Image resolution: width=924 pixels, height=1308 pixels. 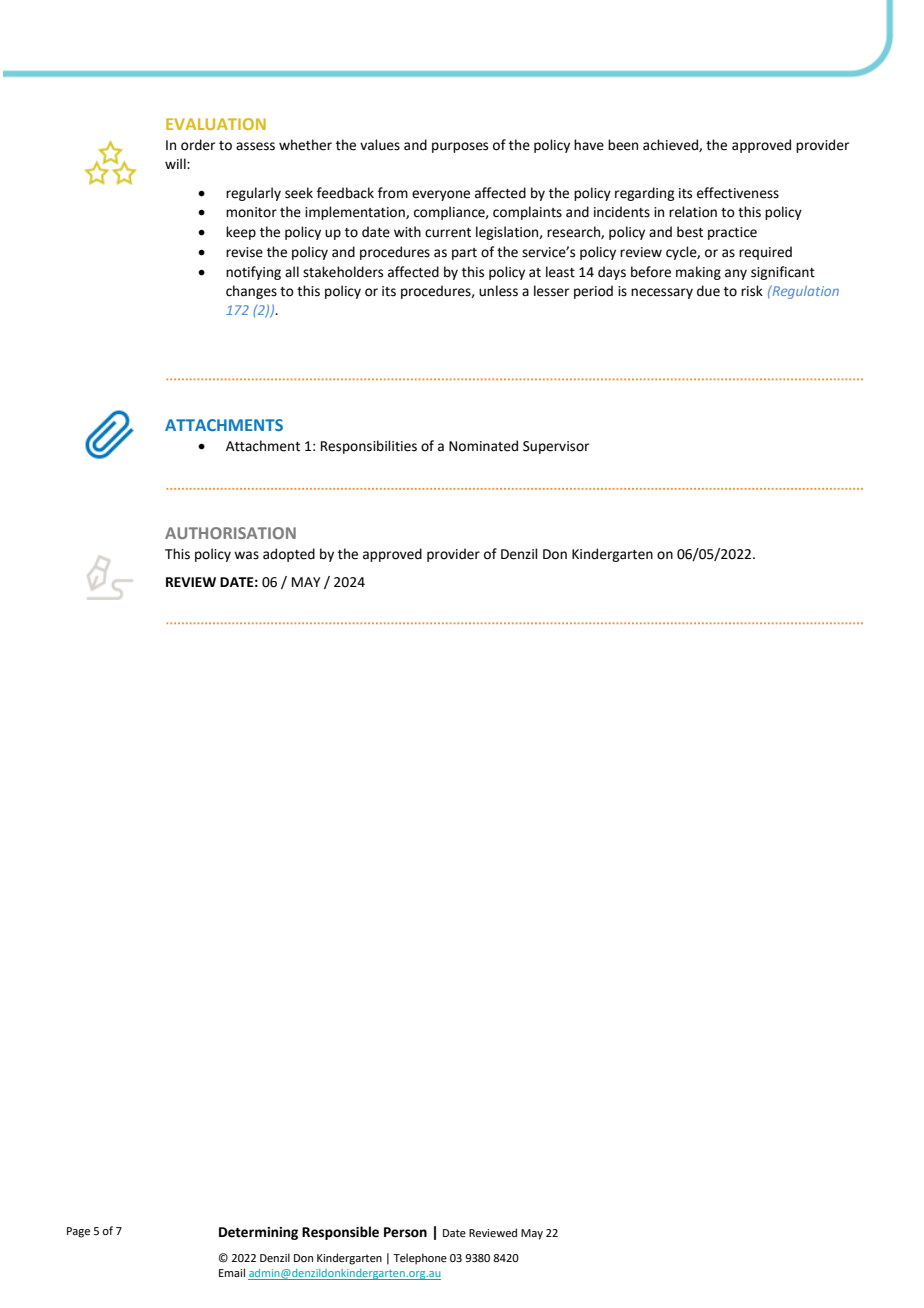 What do you see at coordinates (176, 163) in the screenshot?
I see `will` at bounding box center [176, 163].
